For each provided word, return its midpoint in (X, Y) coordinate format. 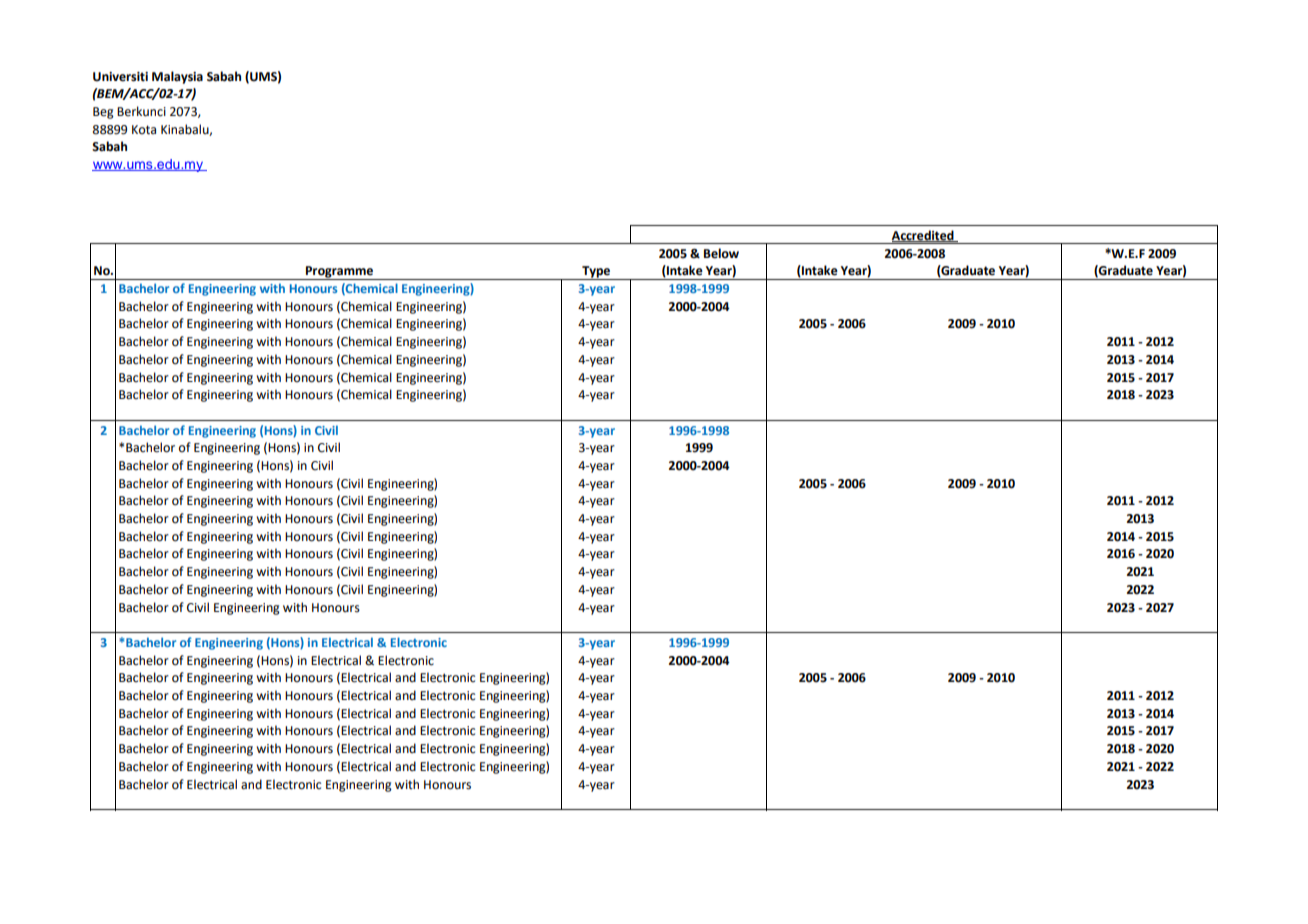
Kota (144, 130)
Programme (339, 273)
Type (596, 273)
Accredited (924, 236)
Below (721, 253)
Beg (103, 113)
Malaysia (177, 77)
